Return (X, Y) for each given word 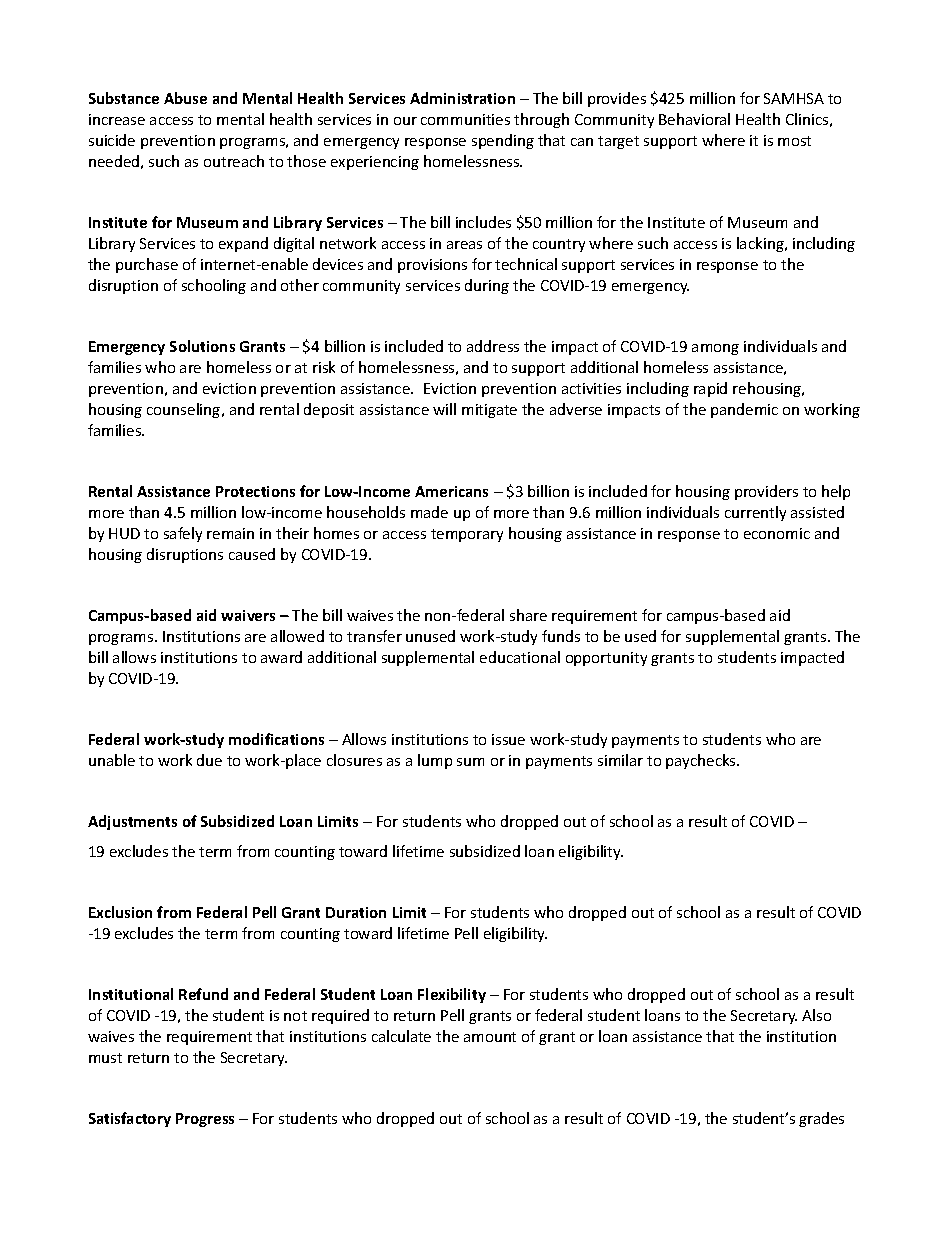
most (794, 141)
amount (490, 1037)
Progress (205, 1120)
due (209, 760)
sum (470, 762)
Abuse (185, 98)
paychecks (702, 761)
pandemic (744, 410)
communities (465, 119)
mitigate (489, 411)
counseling (185, 410)
